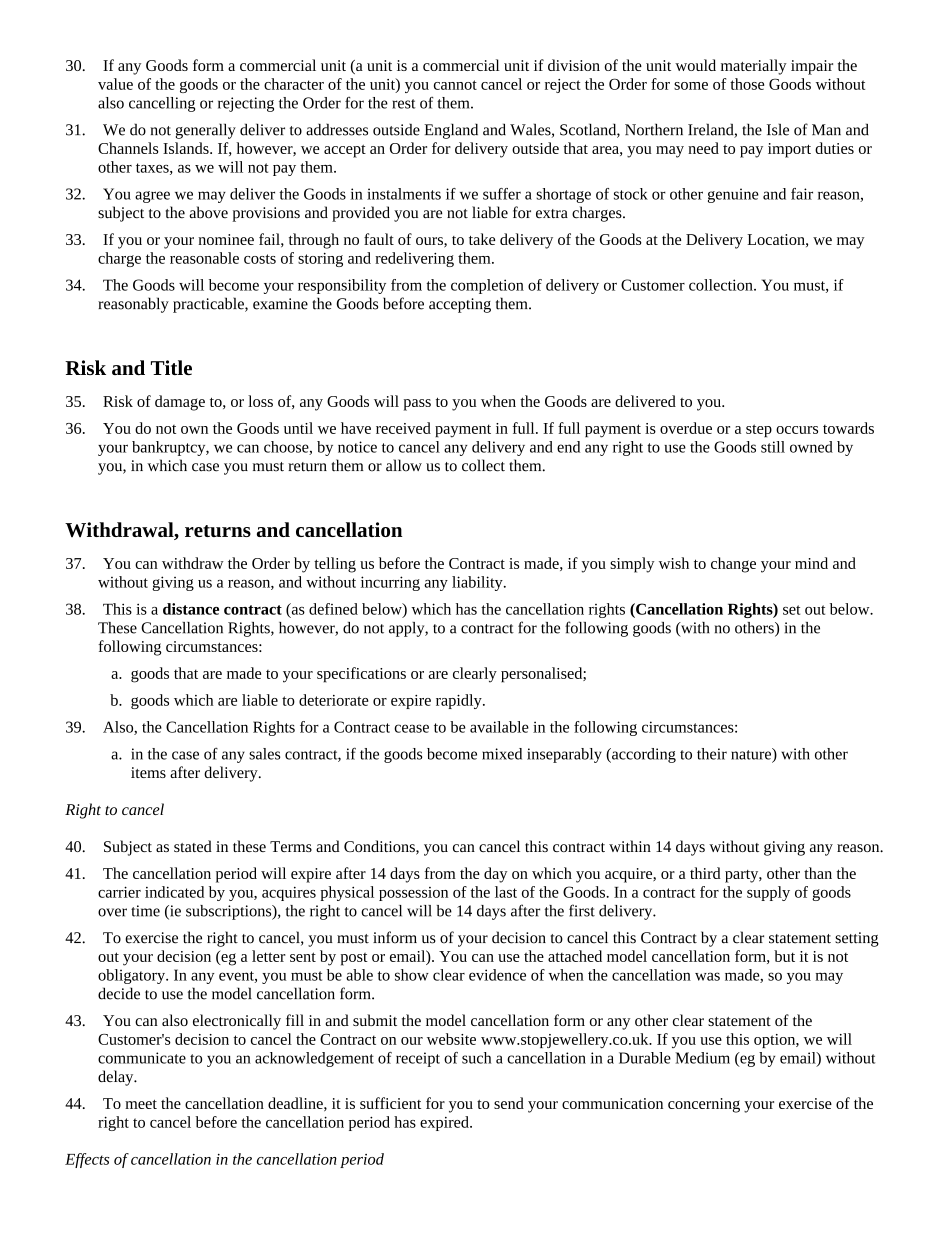  What do you see at coordinates (747, 84) in the document?
I see `those` at bounding box center [747, 84].
